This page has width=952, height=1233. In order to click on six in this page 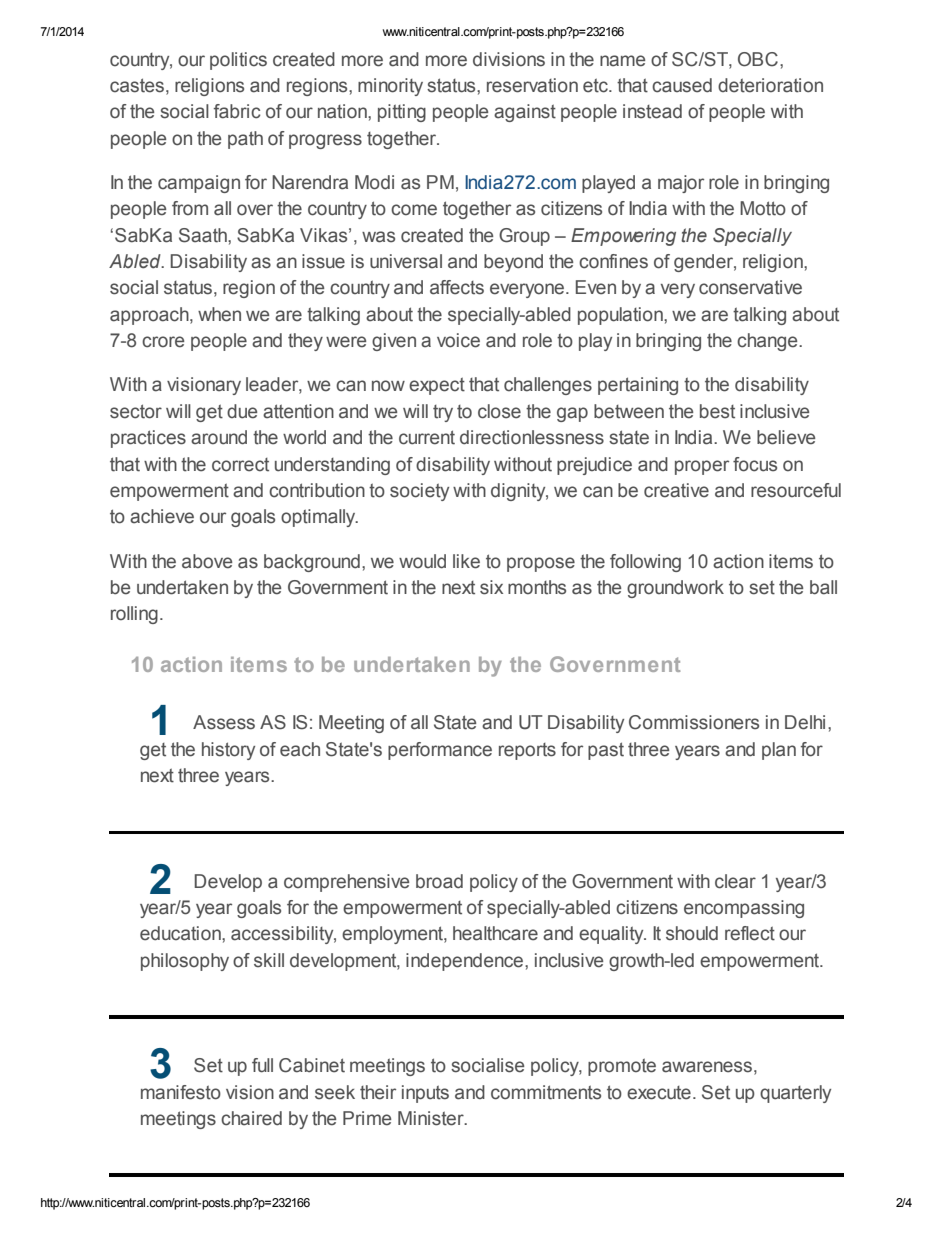, I will do `click(491, 587)`.
